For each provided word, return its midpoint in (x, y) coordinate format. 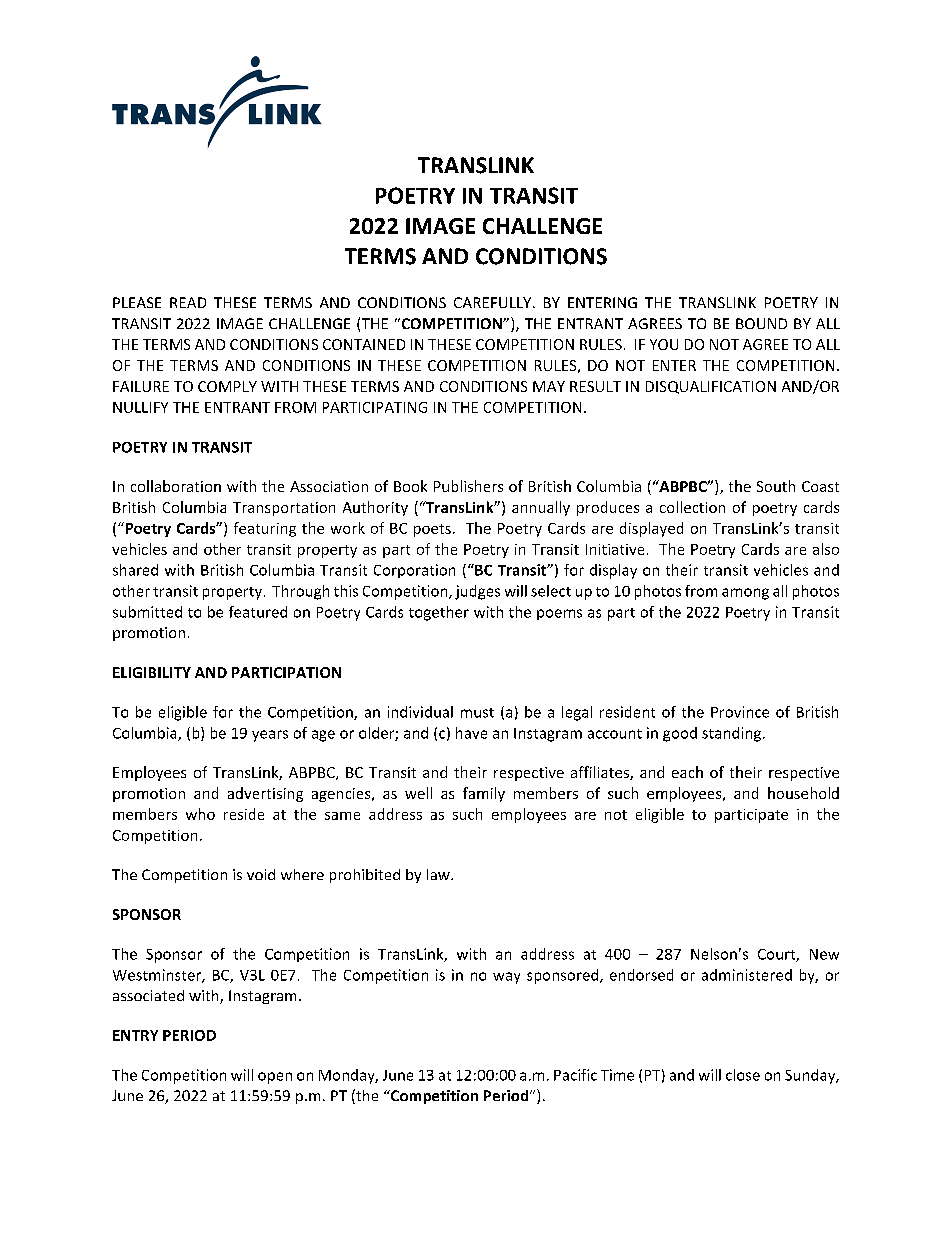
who (200, 814)
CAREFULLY (494, 302)
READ (188, 302)
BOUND (761, 323)
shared (135, 570)
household (803, 793)
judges (477, 592)
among (745, 594)
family (484, 794)
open (275, 1078)
